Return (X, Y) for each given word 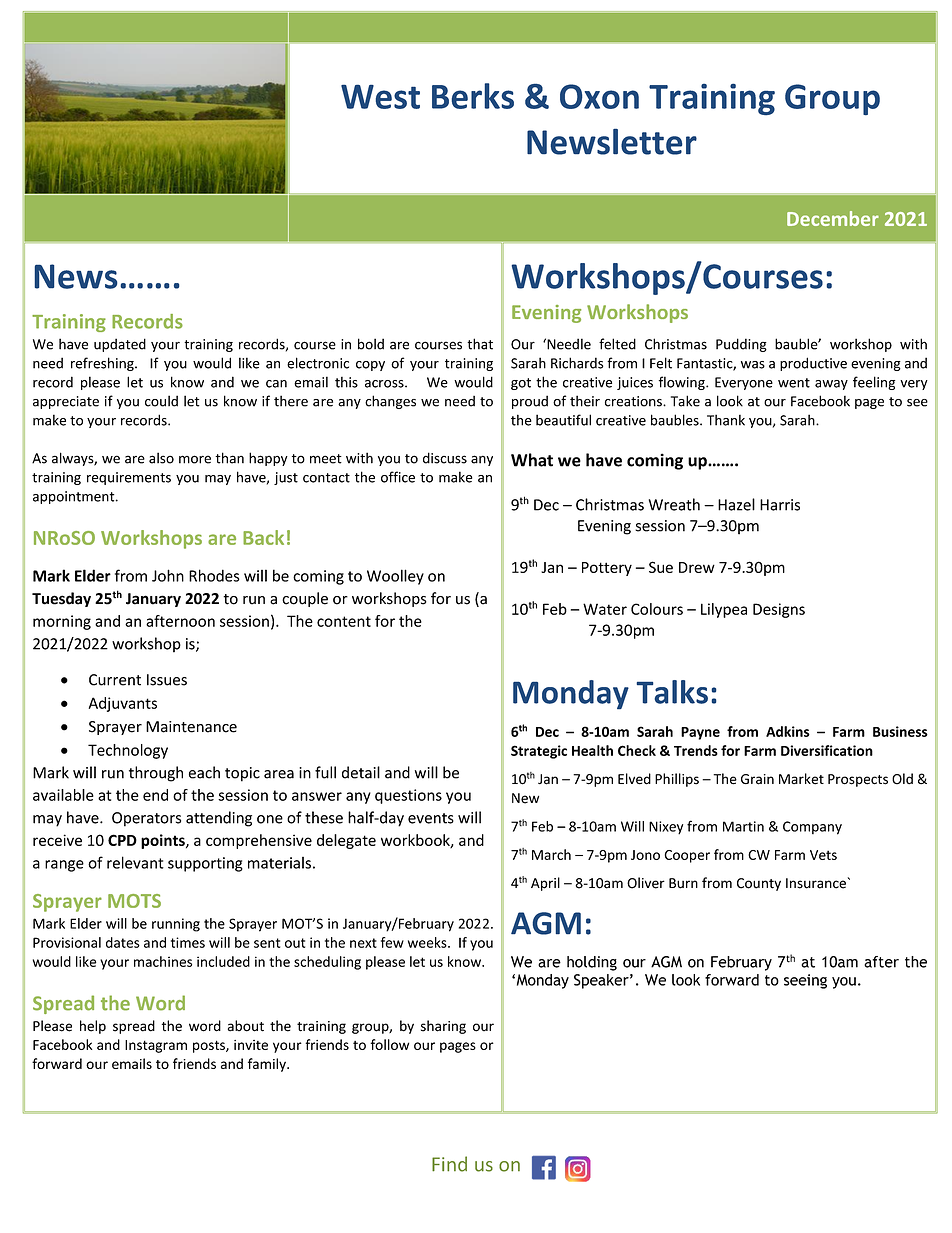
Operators (146, 819)
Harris (780, 505)
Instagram (156, 1046)
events (431, 818)
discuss (445, 458)
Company (812, 828)
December (833, 218)
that (480, 344)
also (161, 458)
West (380, 96)
